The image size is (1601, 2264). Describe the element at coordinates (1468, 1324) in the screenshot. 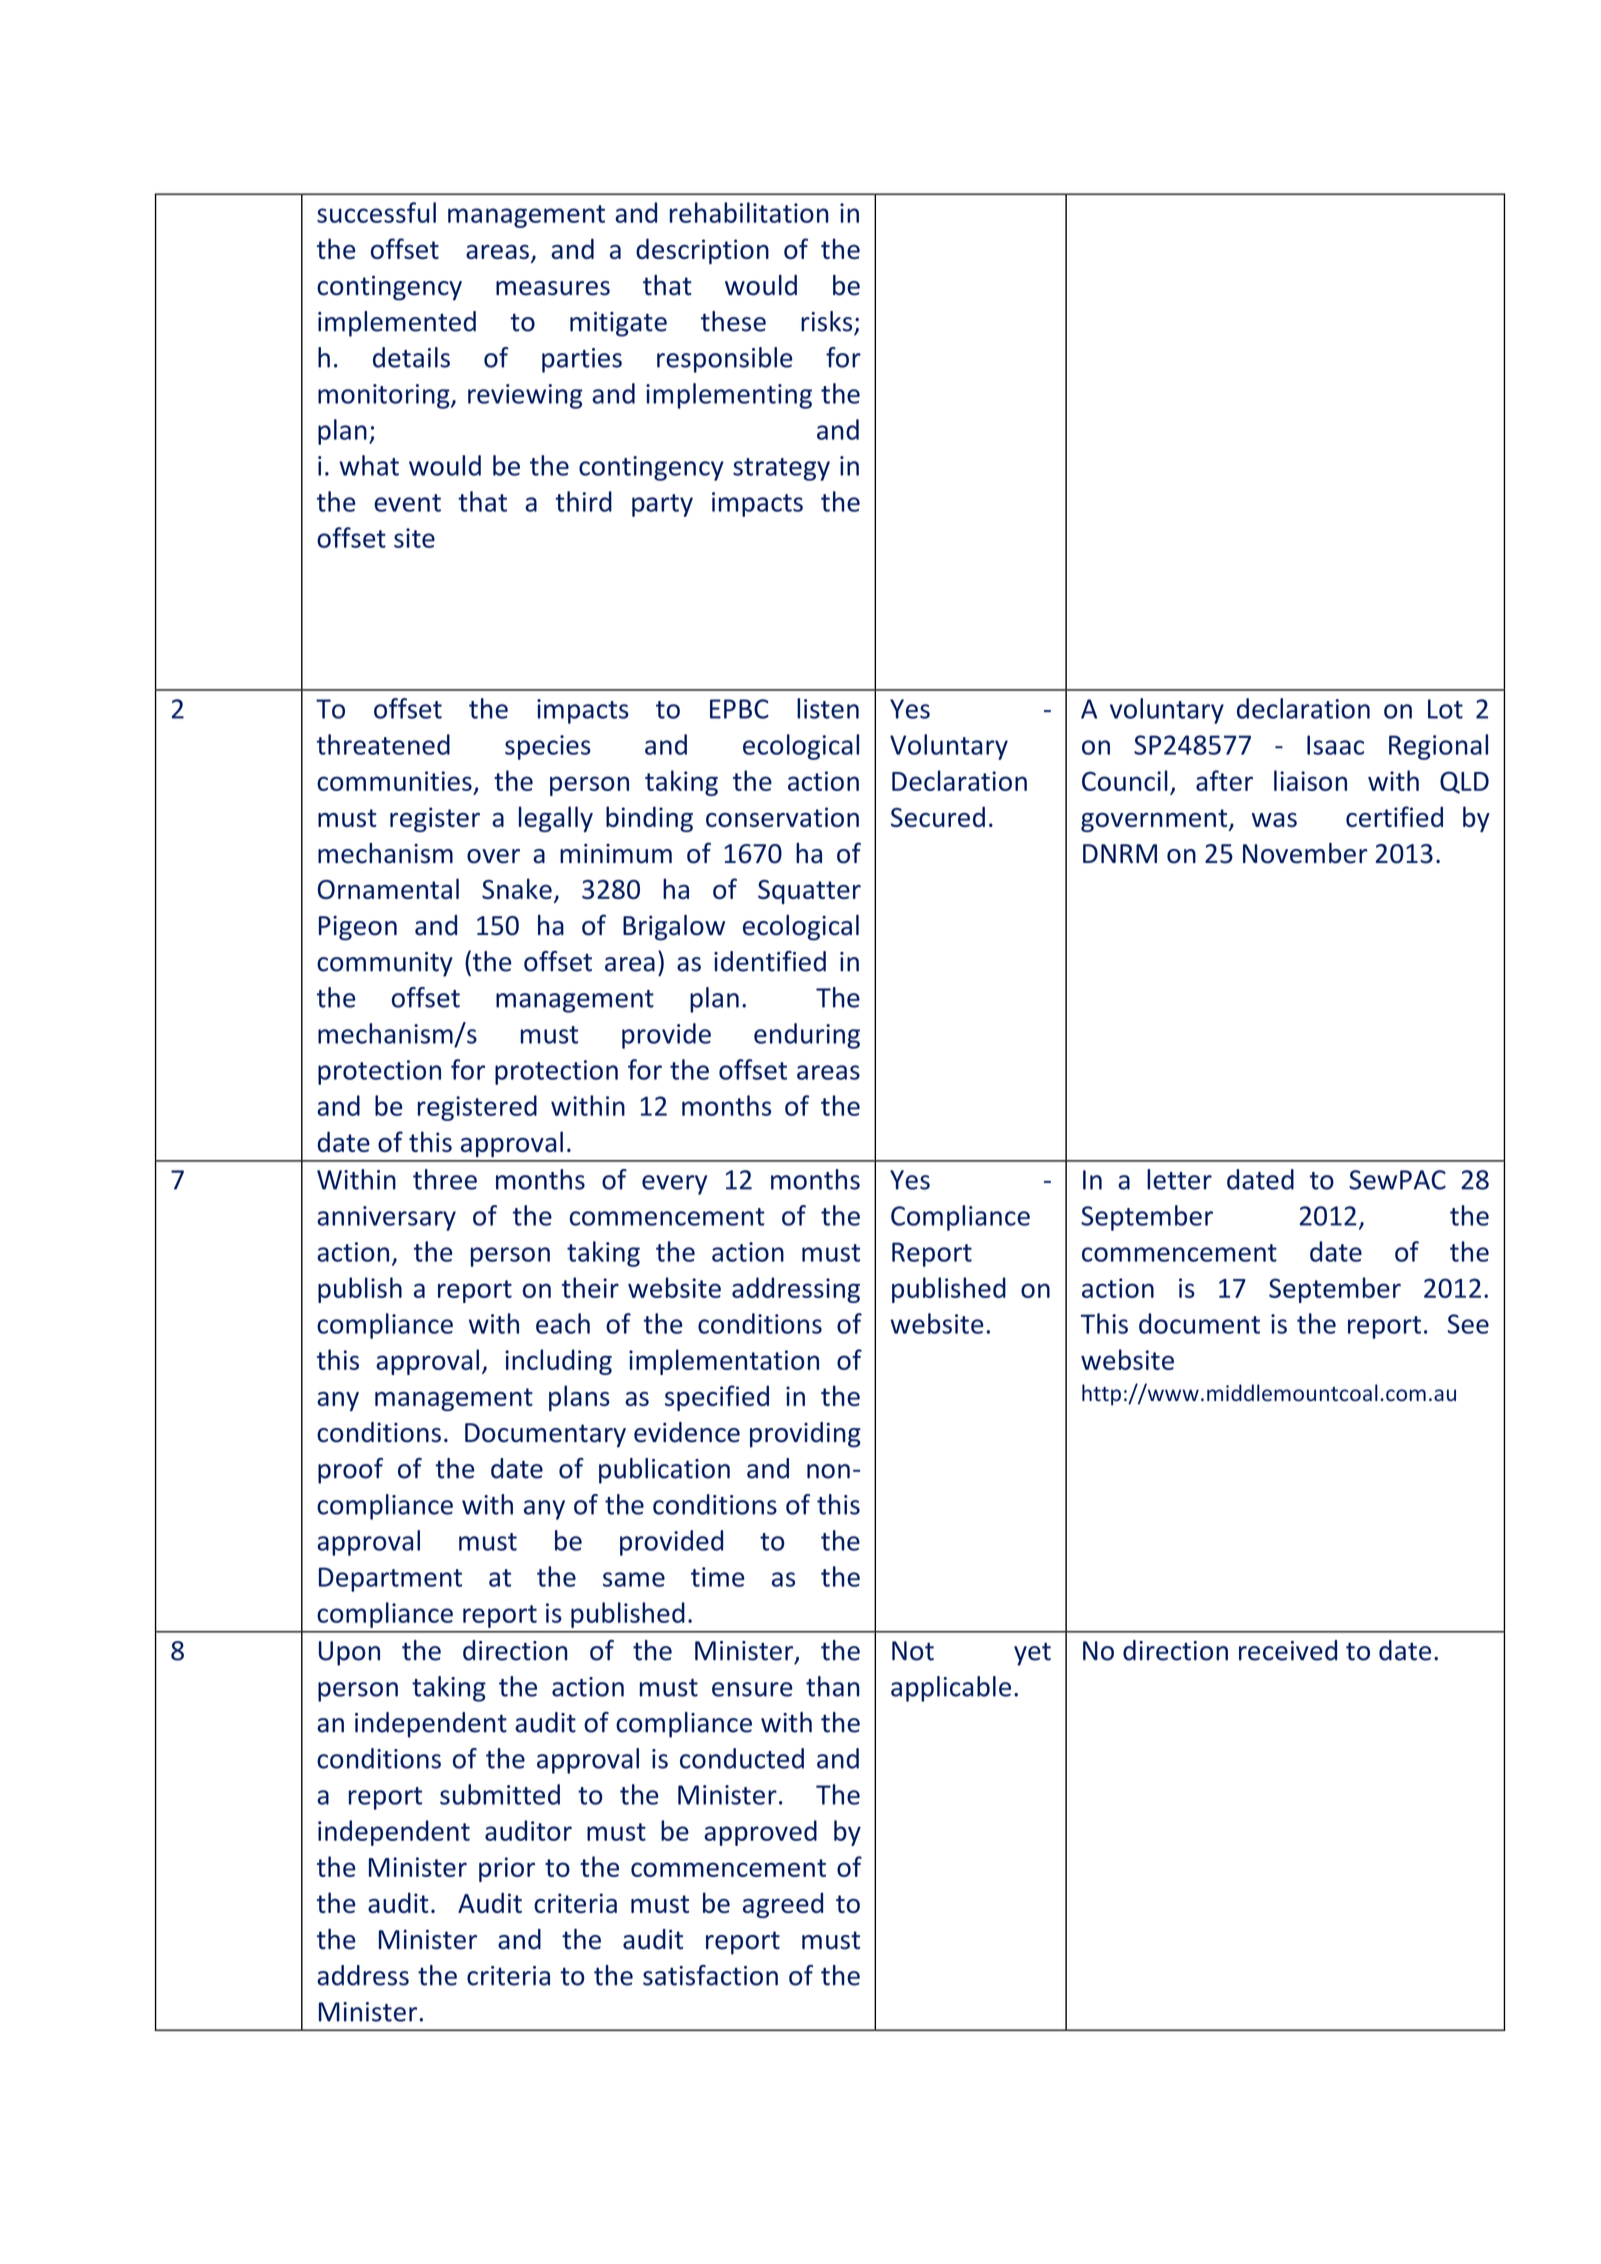

I see `See` at that location.
